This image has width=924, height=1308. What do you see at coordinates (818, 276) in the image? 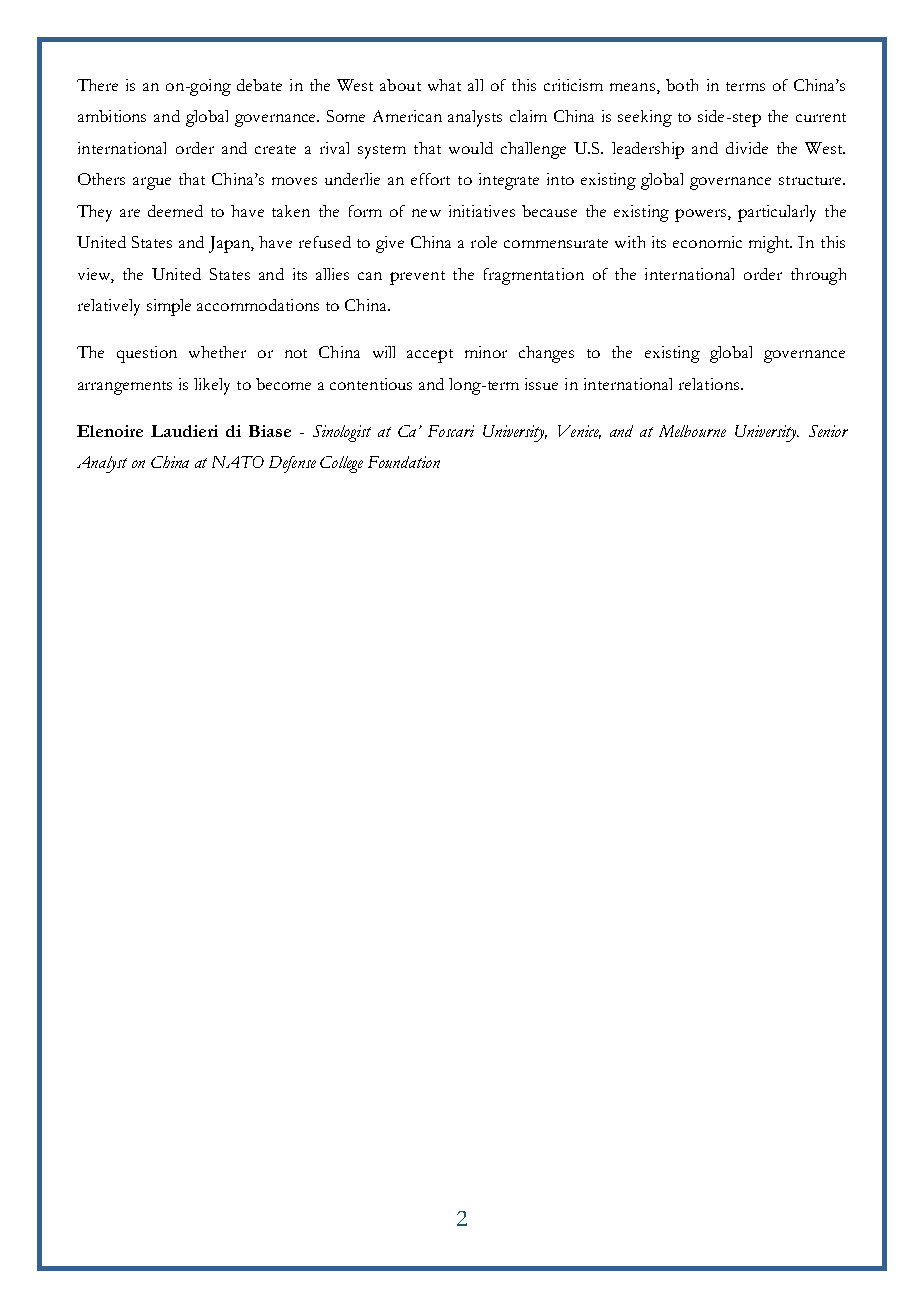
I see `through` at bounding box center [818, 276].
